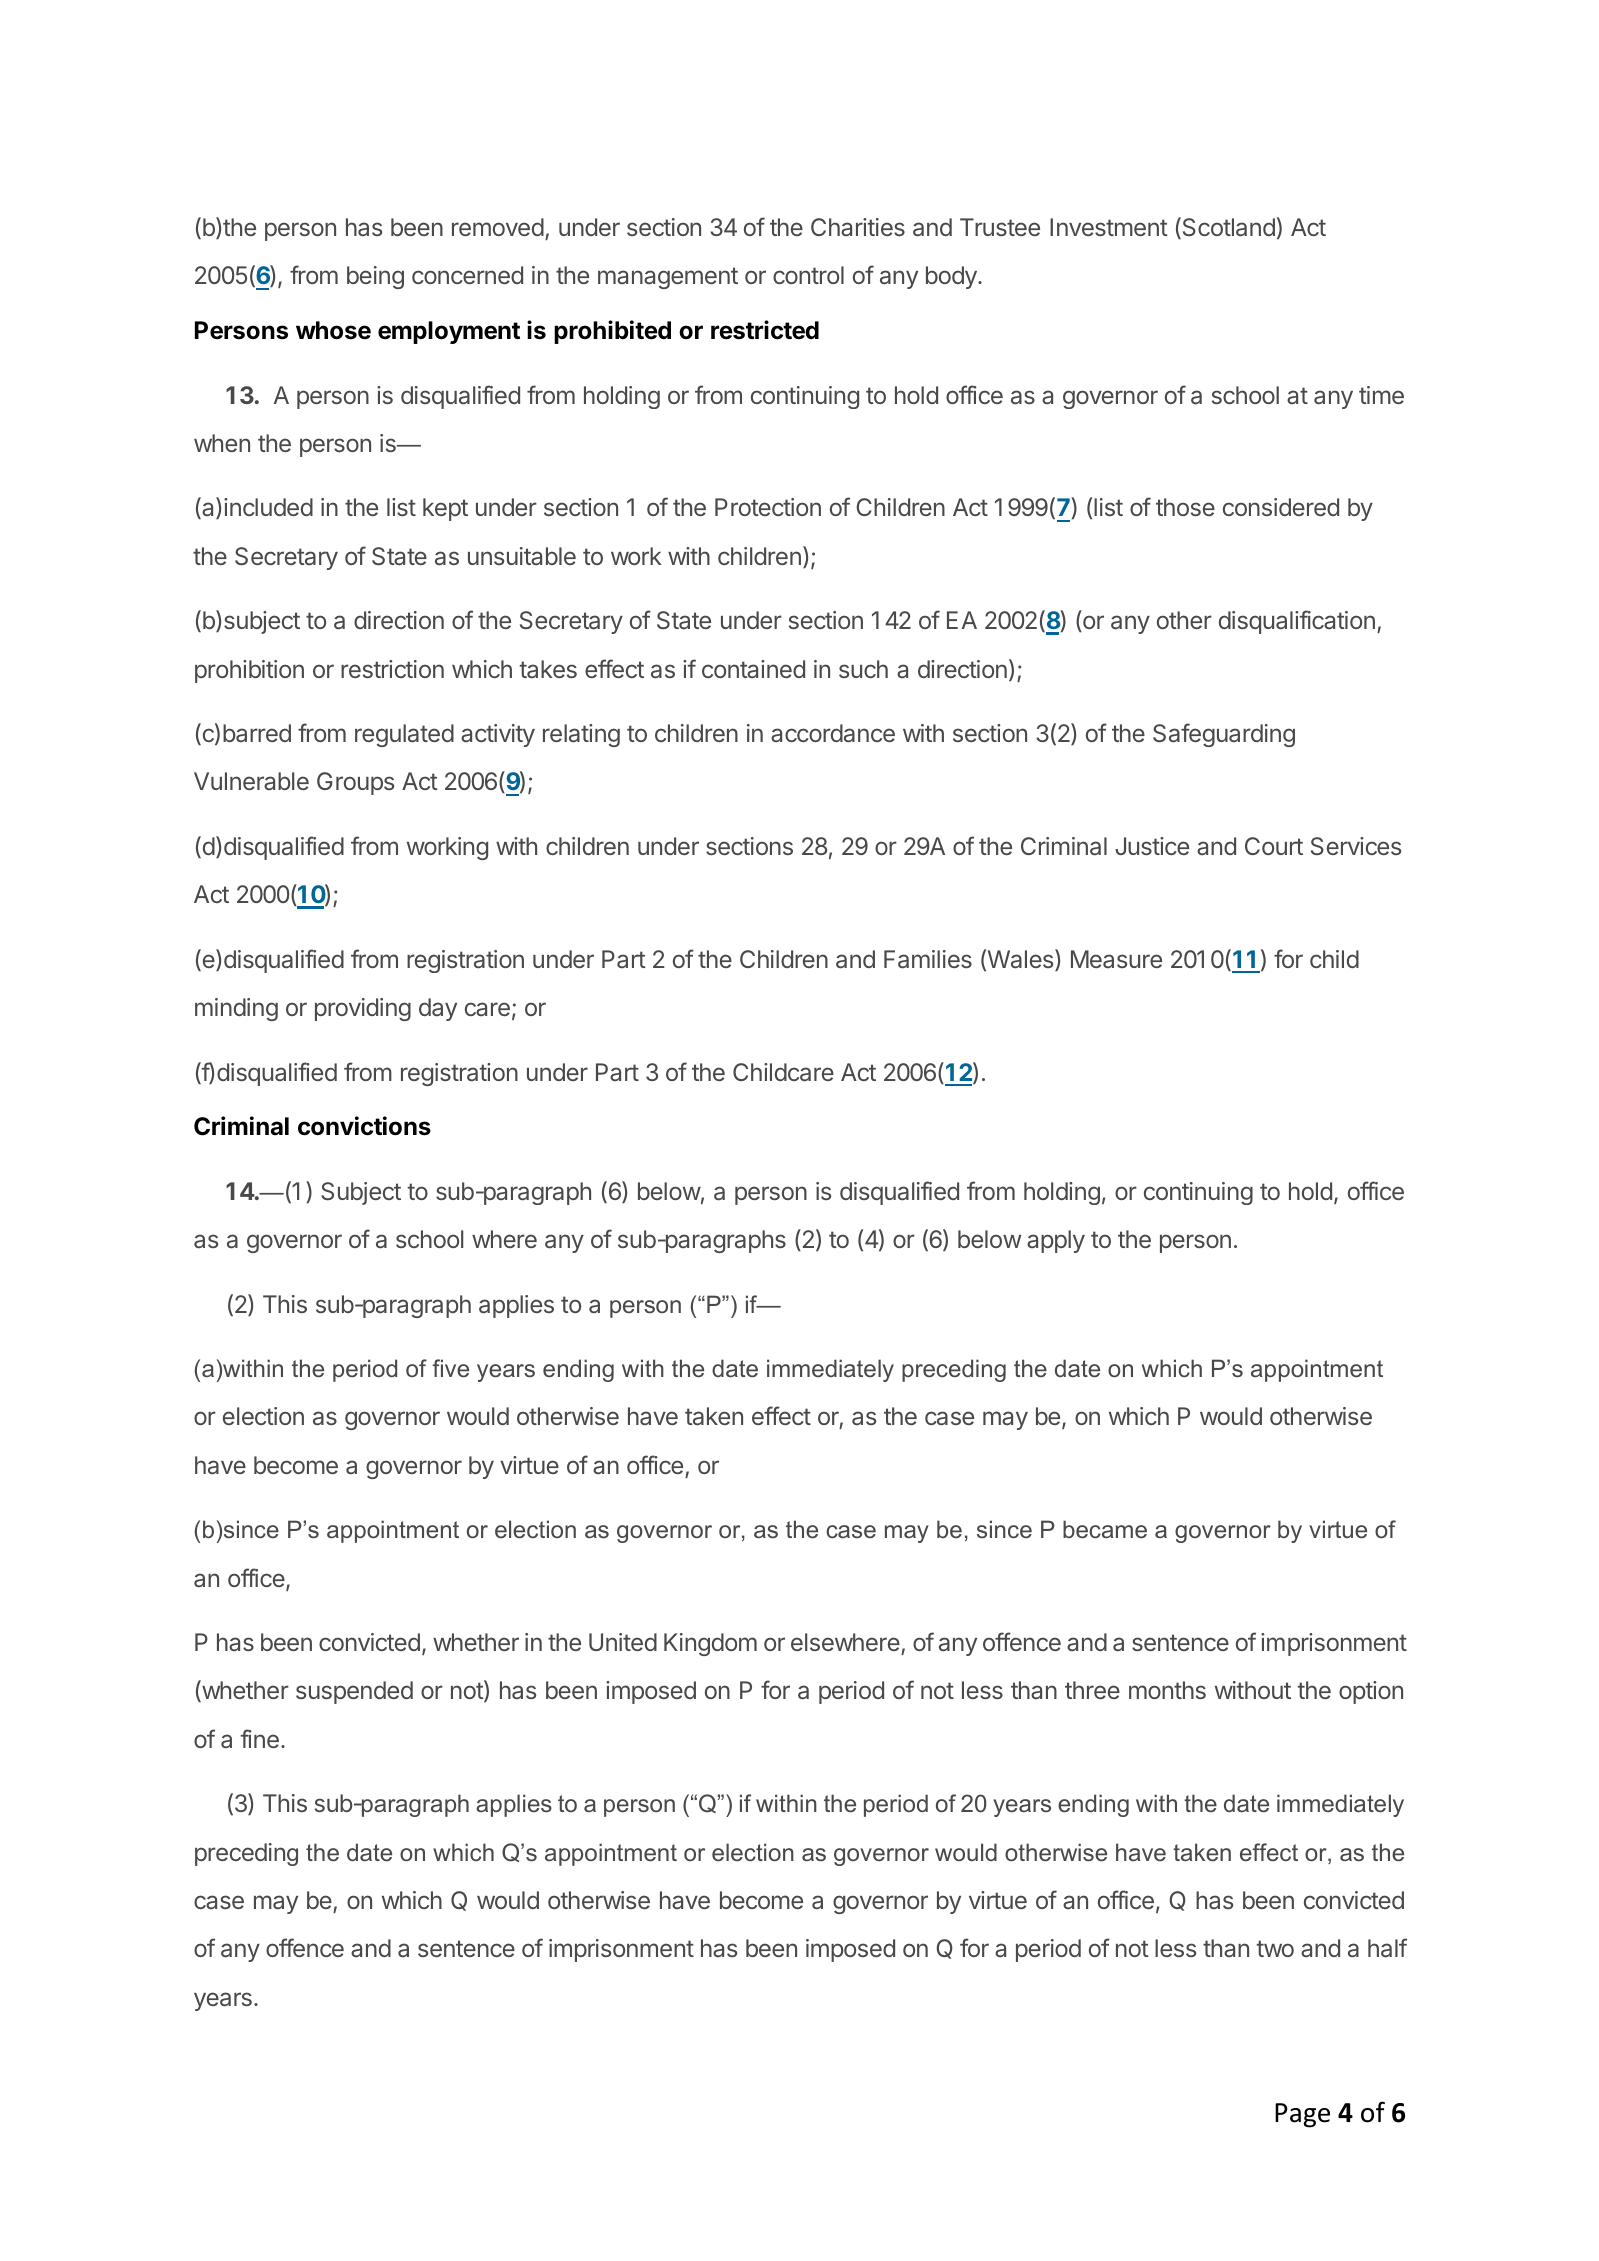 The width and height of the screenshot is (1599, 2261). I want to click on five, so click(450, 1368).
